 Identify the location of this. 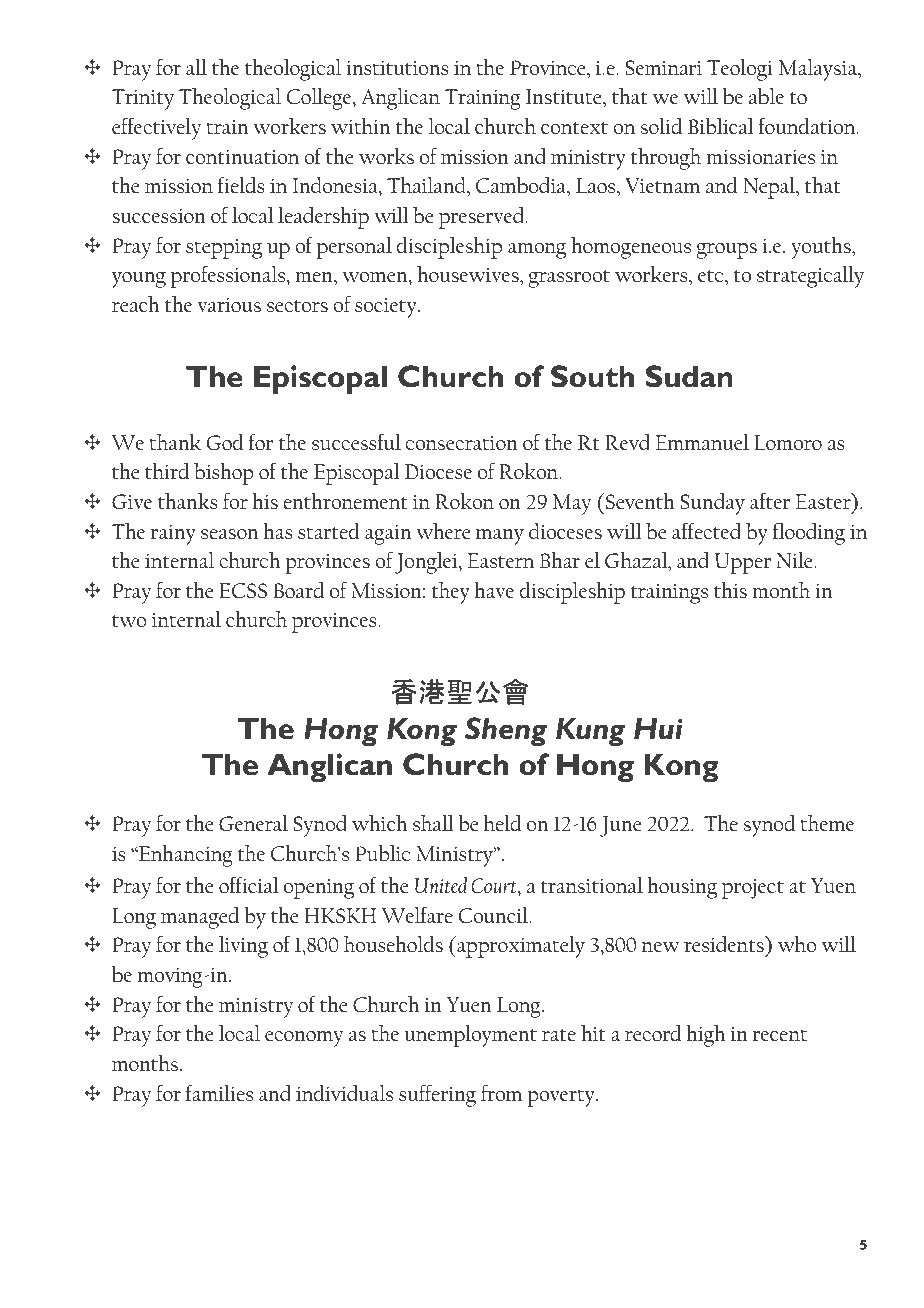
(730, 590).
